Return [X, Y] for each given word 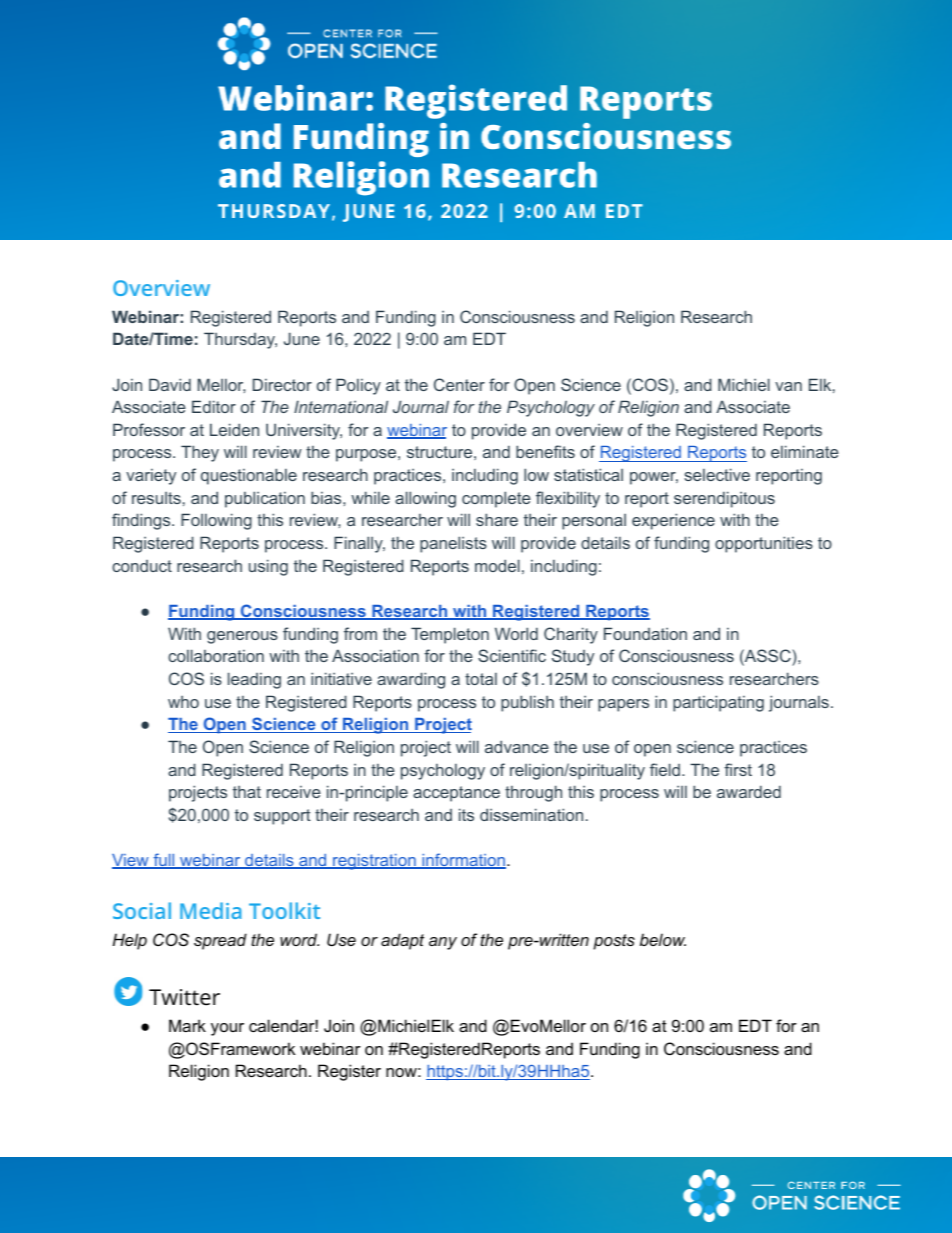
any [443, 943]
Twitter [184, 997]
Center [459, 384]
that [247, 792]
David [170, 384]
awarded [749, 791]
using [268, 567]
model [497, 565]
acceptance [456, 794]
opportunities [764, 544]
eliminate [805, 451]
